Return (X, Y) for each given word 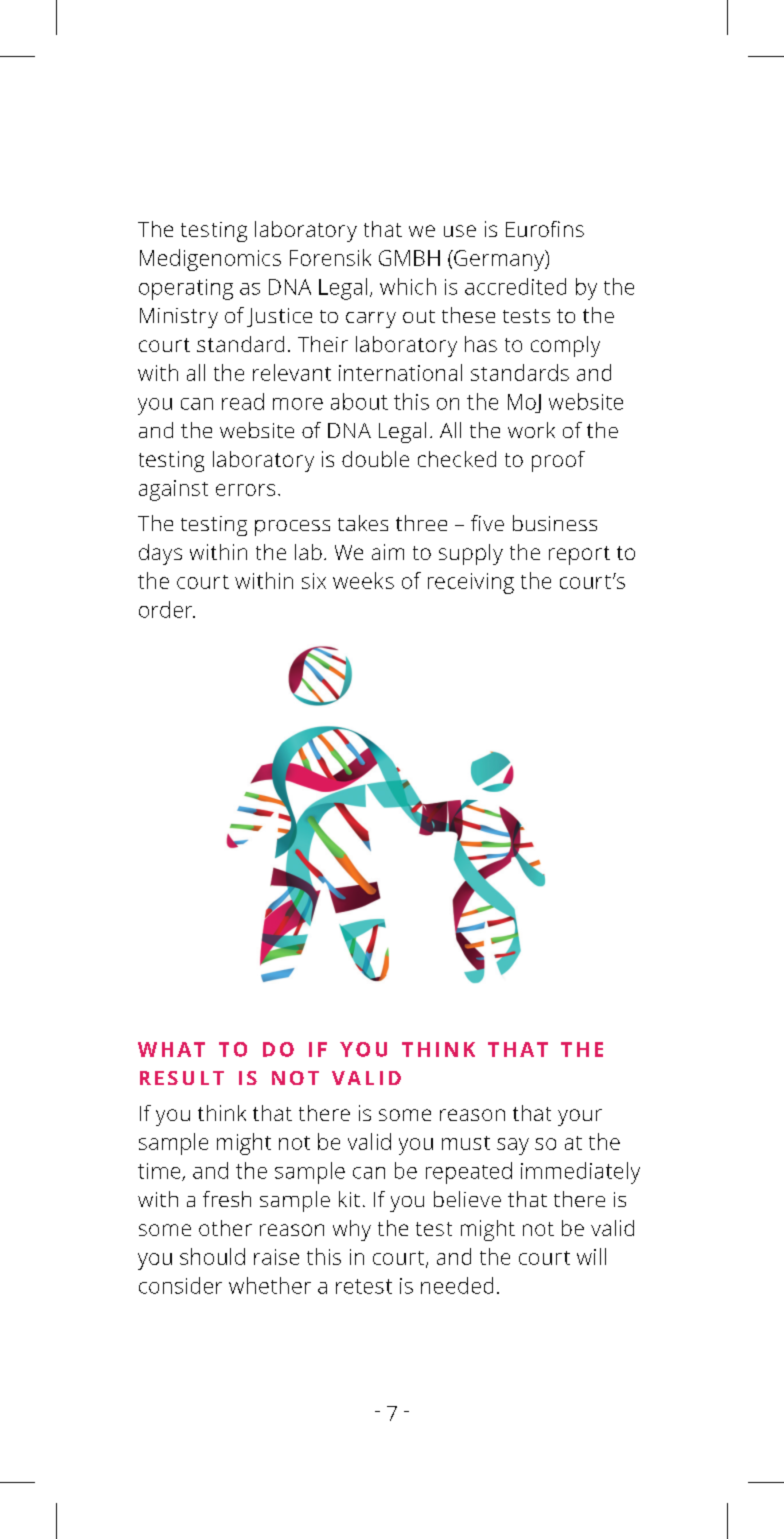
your (580, 1117)
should (212, 1256)
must (466, 1143)
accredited (515, 286)
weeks (363, 580)
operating (186, 289)
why (352, 1230)
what (171, 1049)
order (167, 609)
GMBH (409, 258)
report (579, 555)
